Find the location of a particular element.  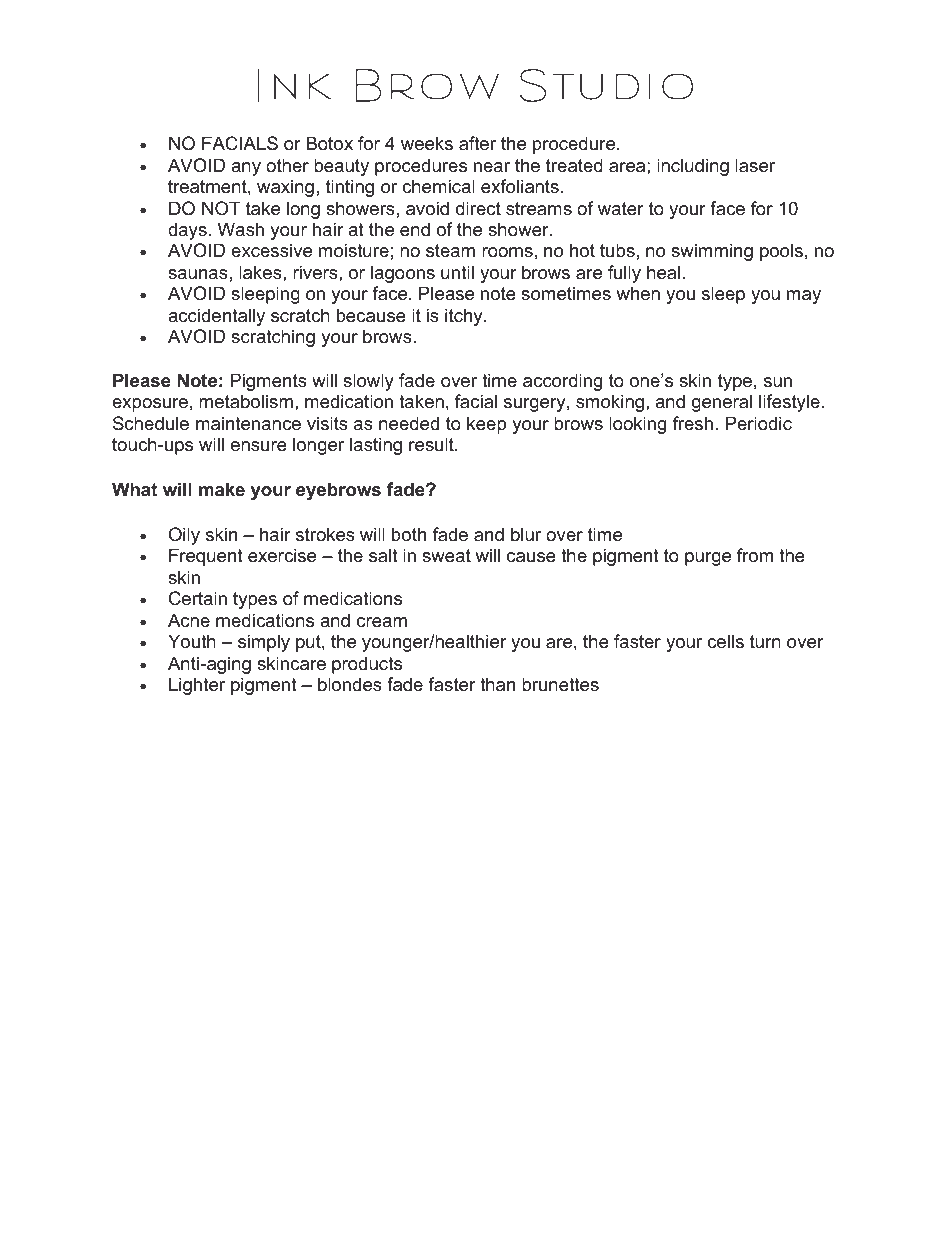

may is located at coordinates (804, 297).
